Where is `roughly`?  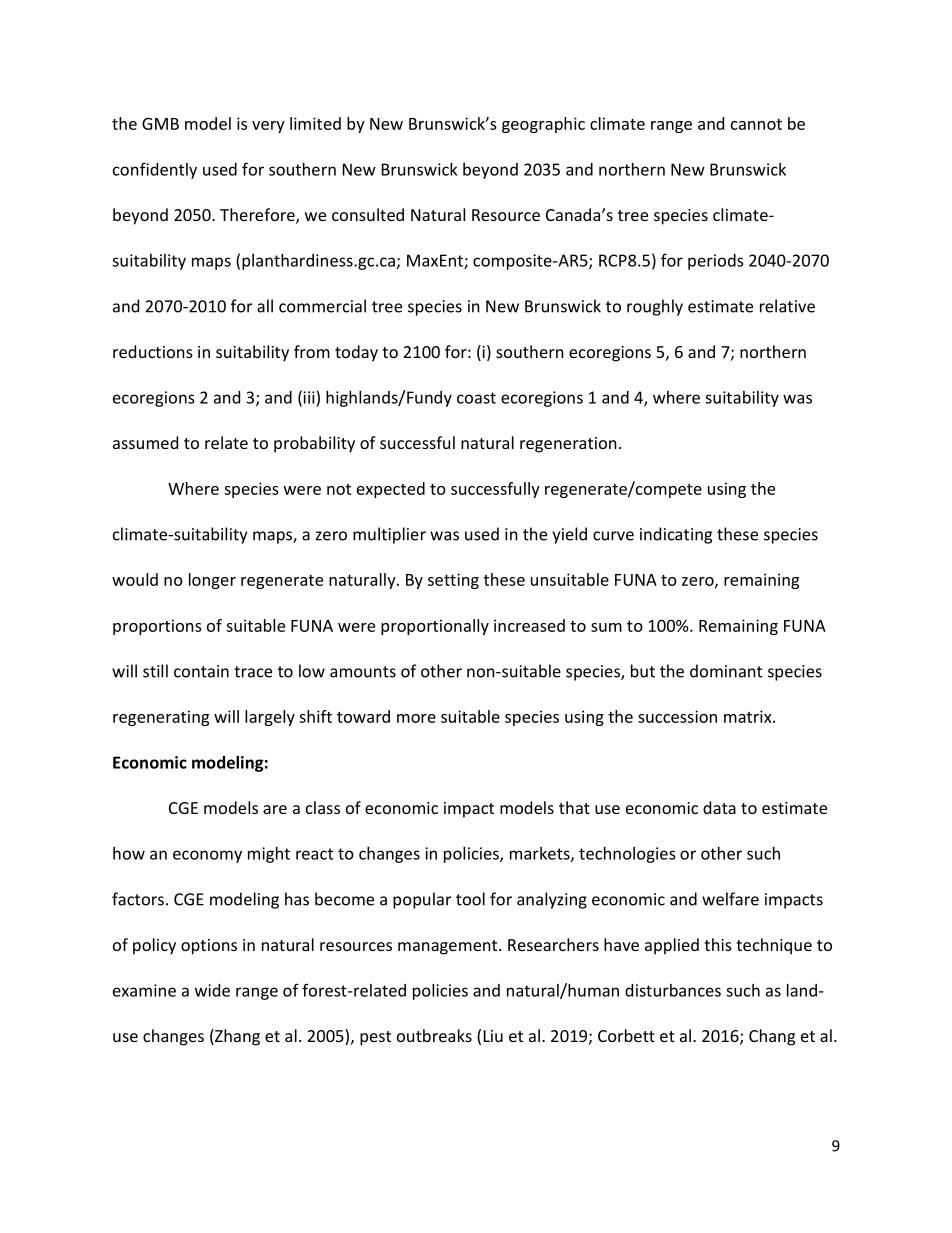 roughly is located at coordinates (655, 307).
